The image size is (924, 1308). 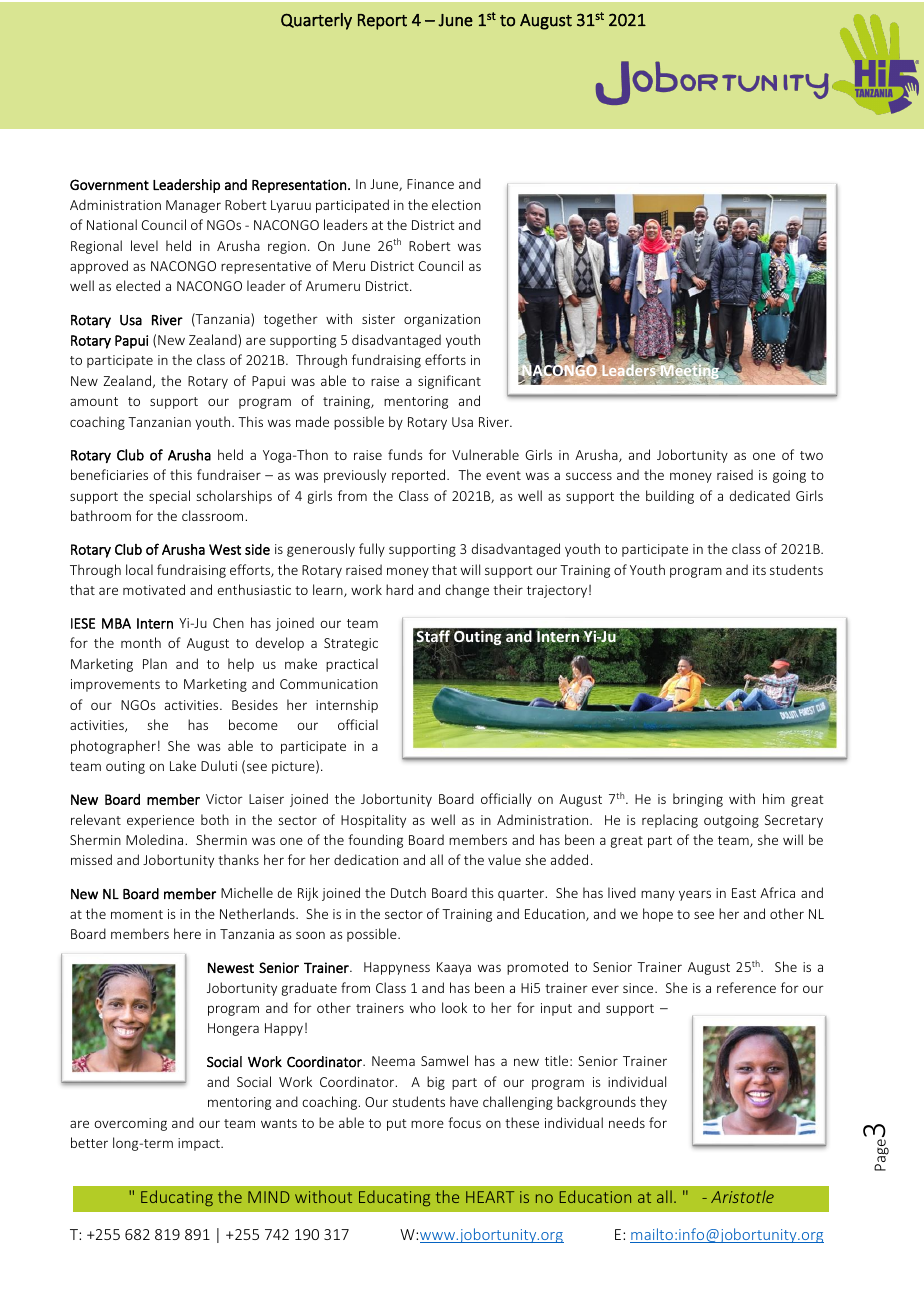 I want to click on Manager, so click(x=193, y=206).
